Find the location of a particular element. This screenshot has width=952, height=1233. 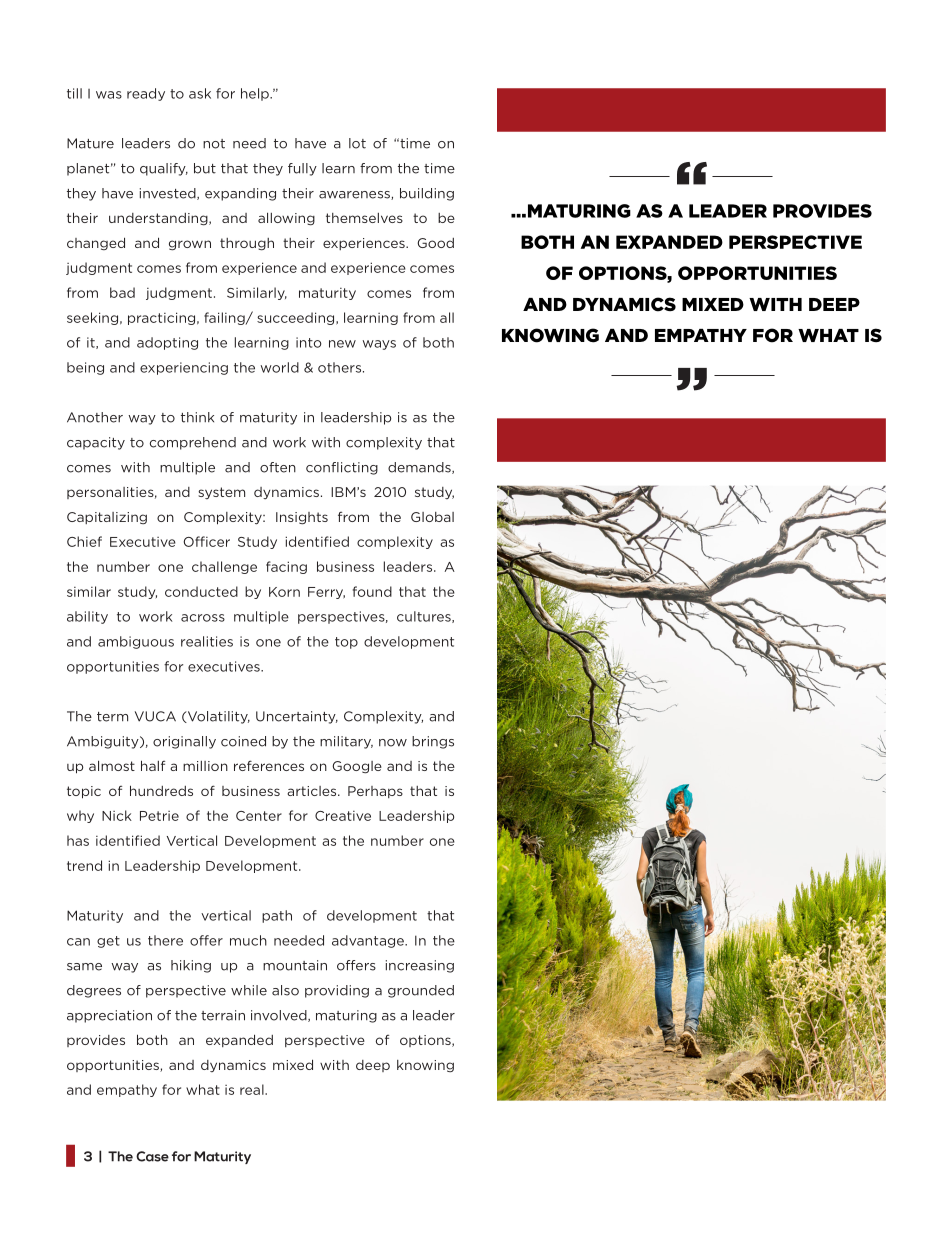

involved is located at coordinates (280, 1016).
